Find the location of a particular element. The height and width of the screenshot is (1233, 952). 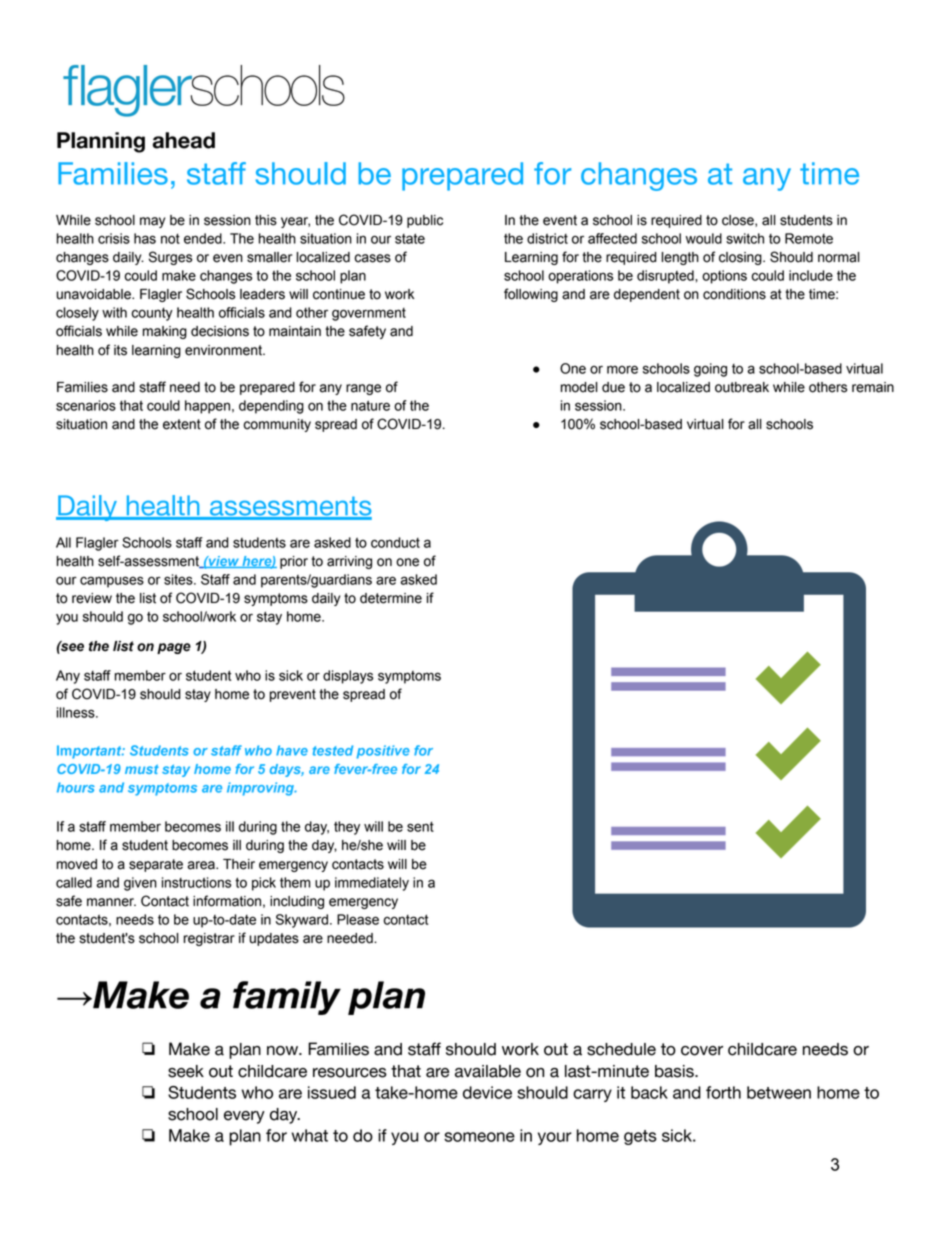

seek is located at coordinates (186, 1071).
